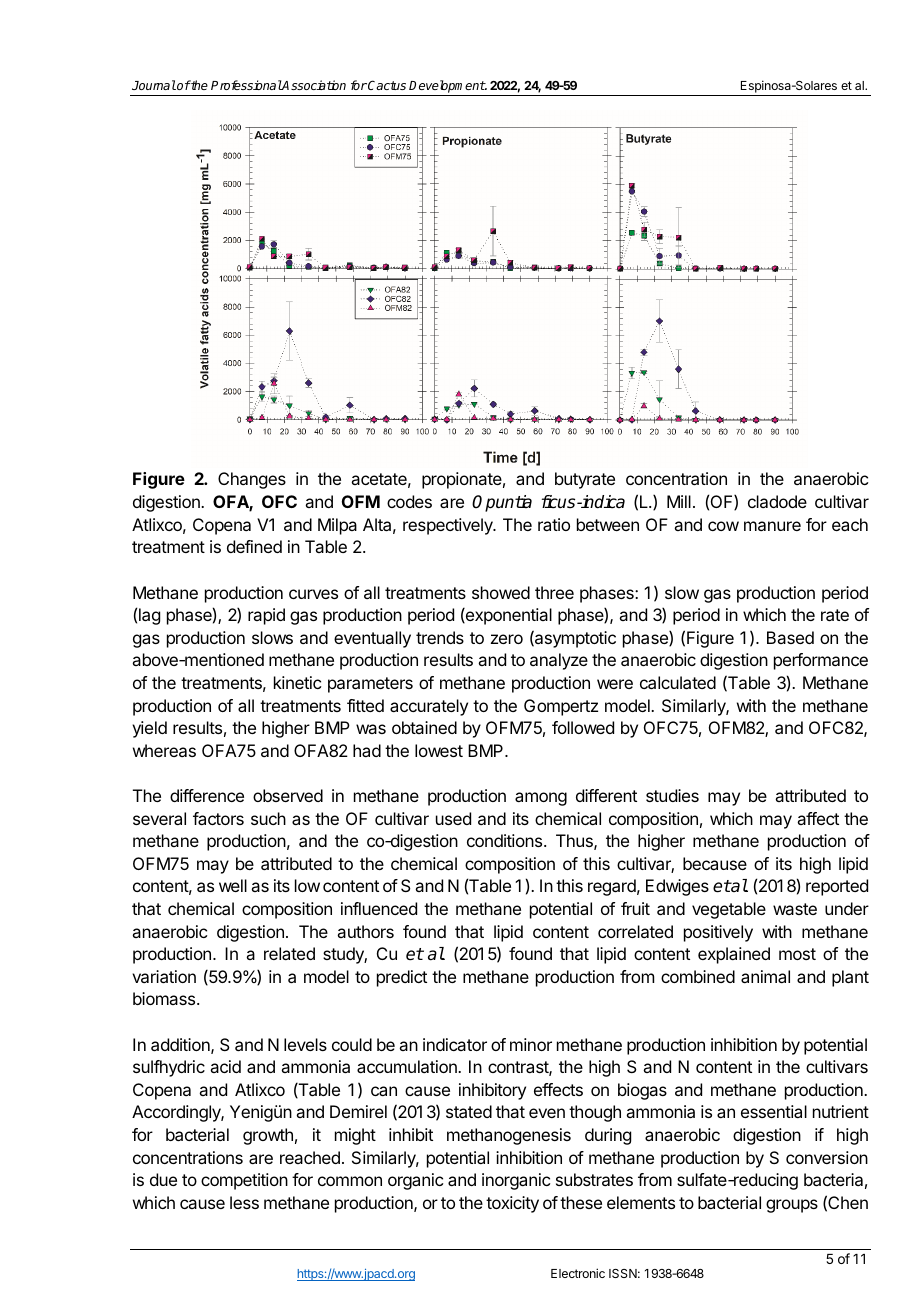 Image resolution: width=924 pixels, height=1308 pixels. What do you see at coordinates (313, 85) in the screenshot?
I see `Association` at bounding box center [313, 85].
